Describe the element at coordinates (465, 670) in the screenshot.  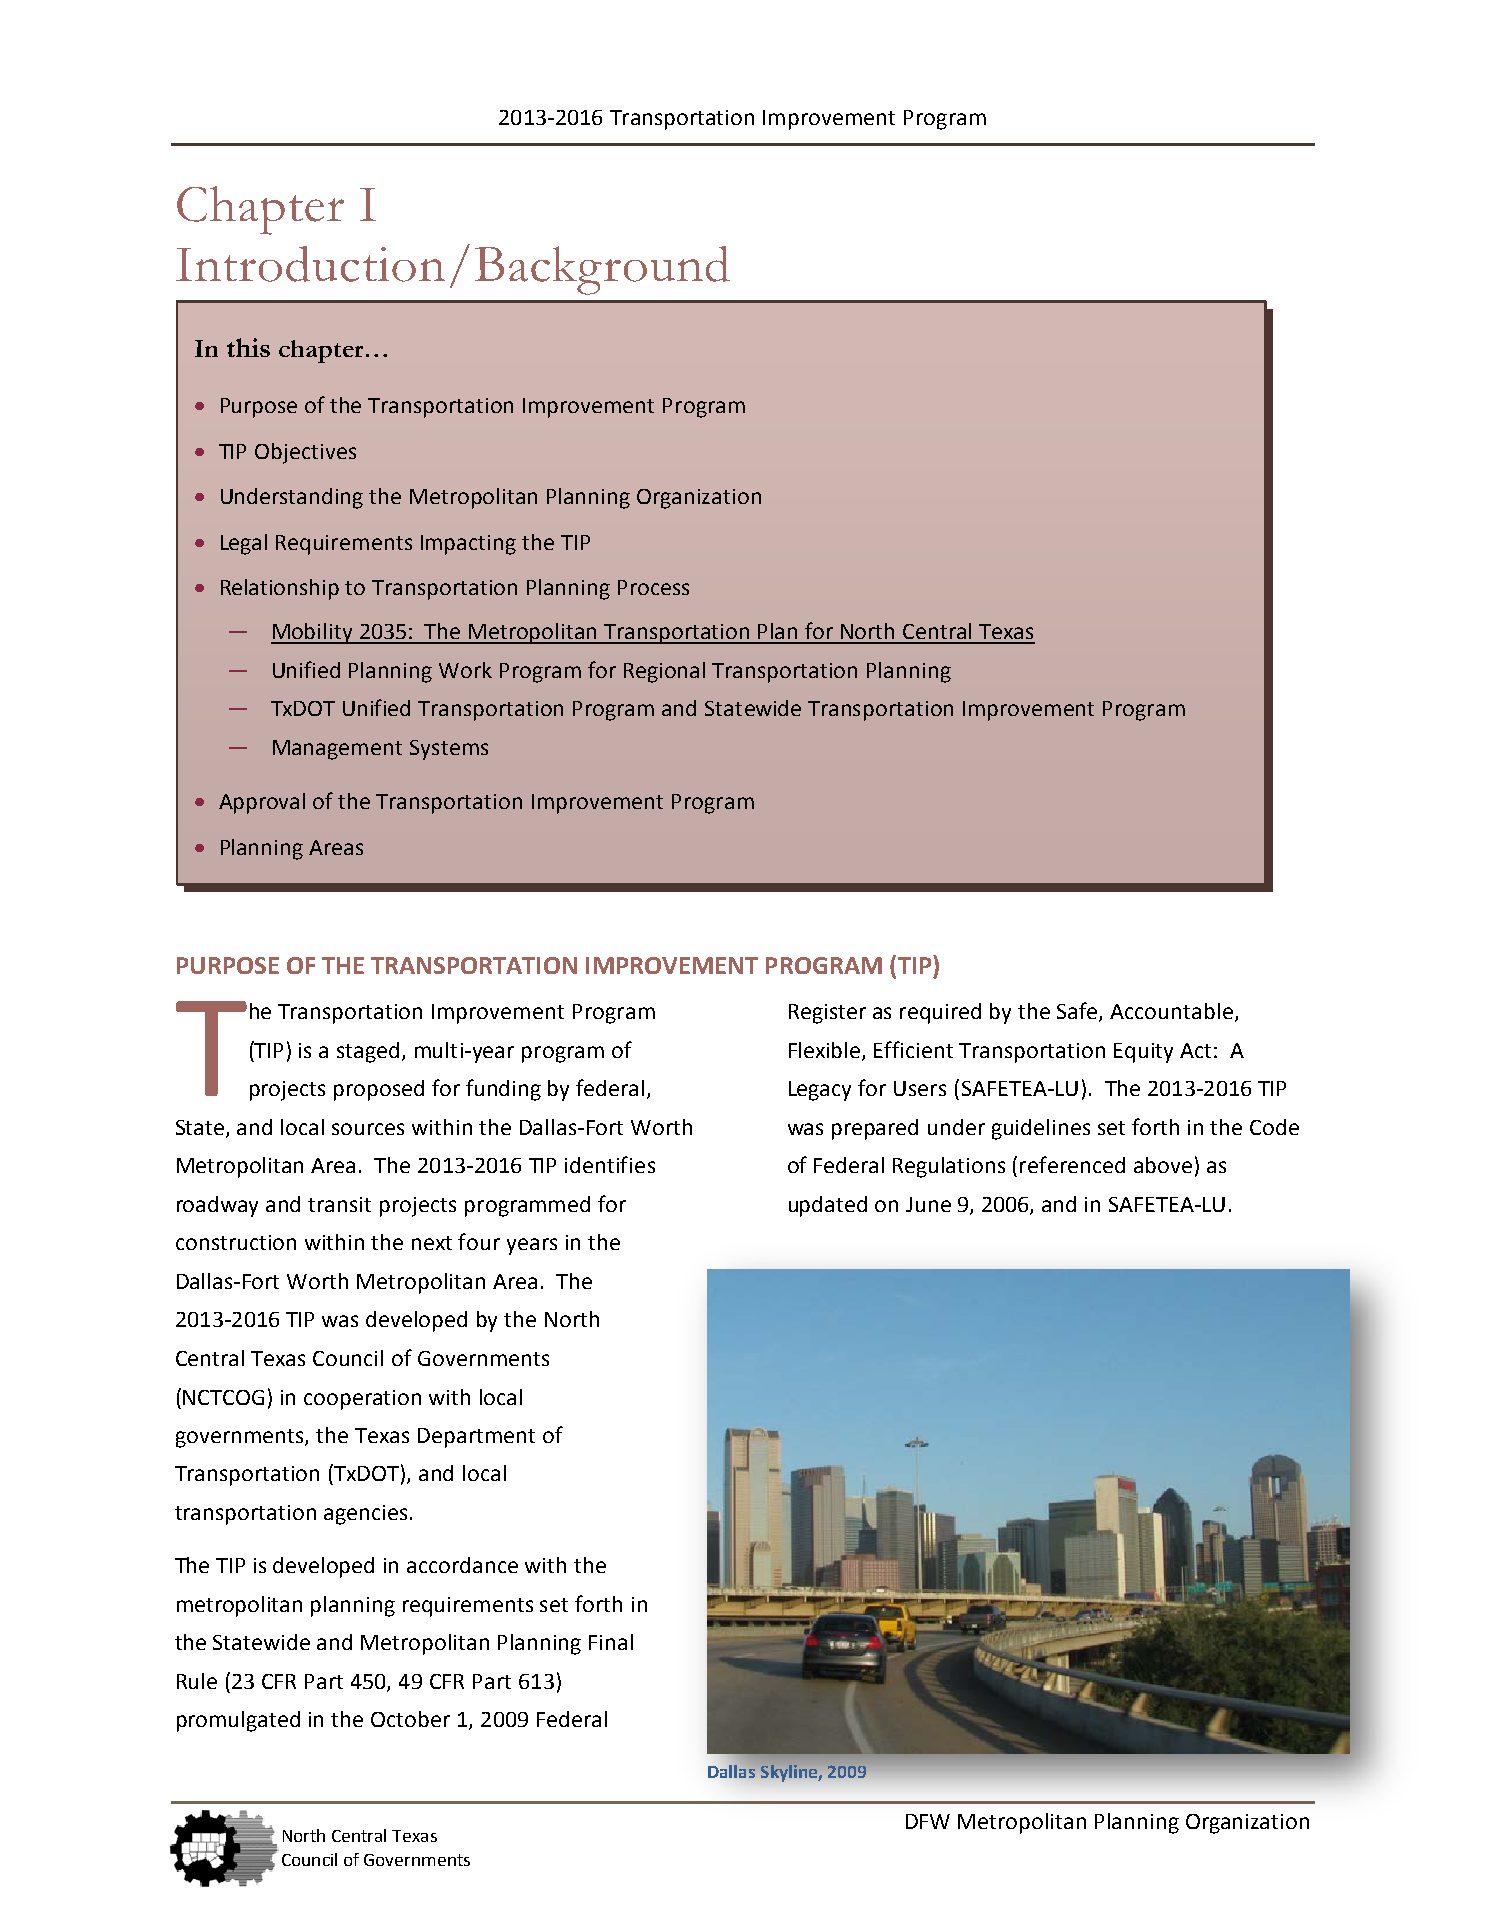
I see `Work` at that location.
